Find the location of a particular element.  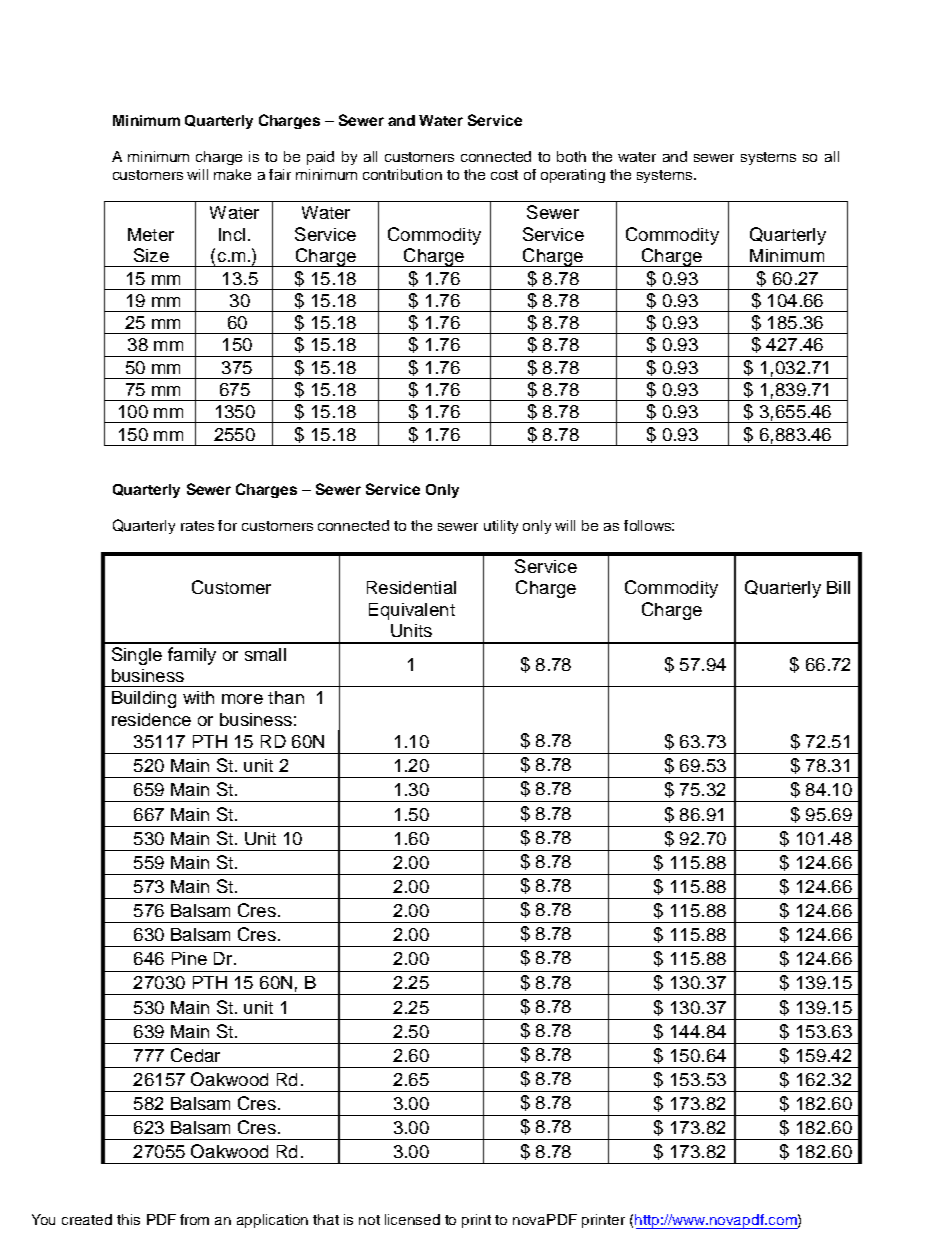

not is located at coordinates (369, 1220).
